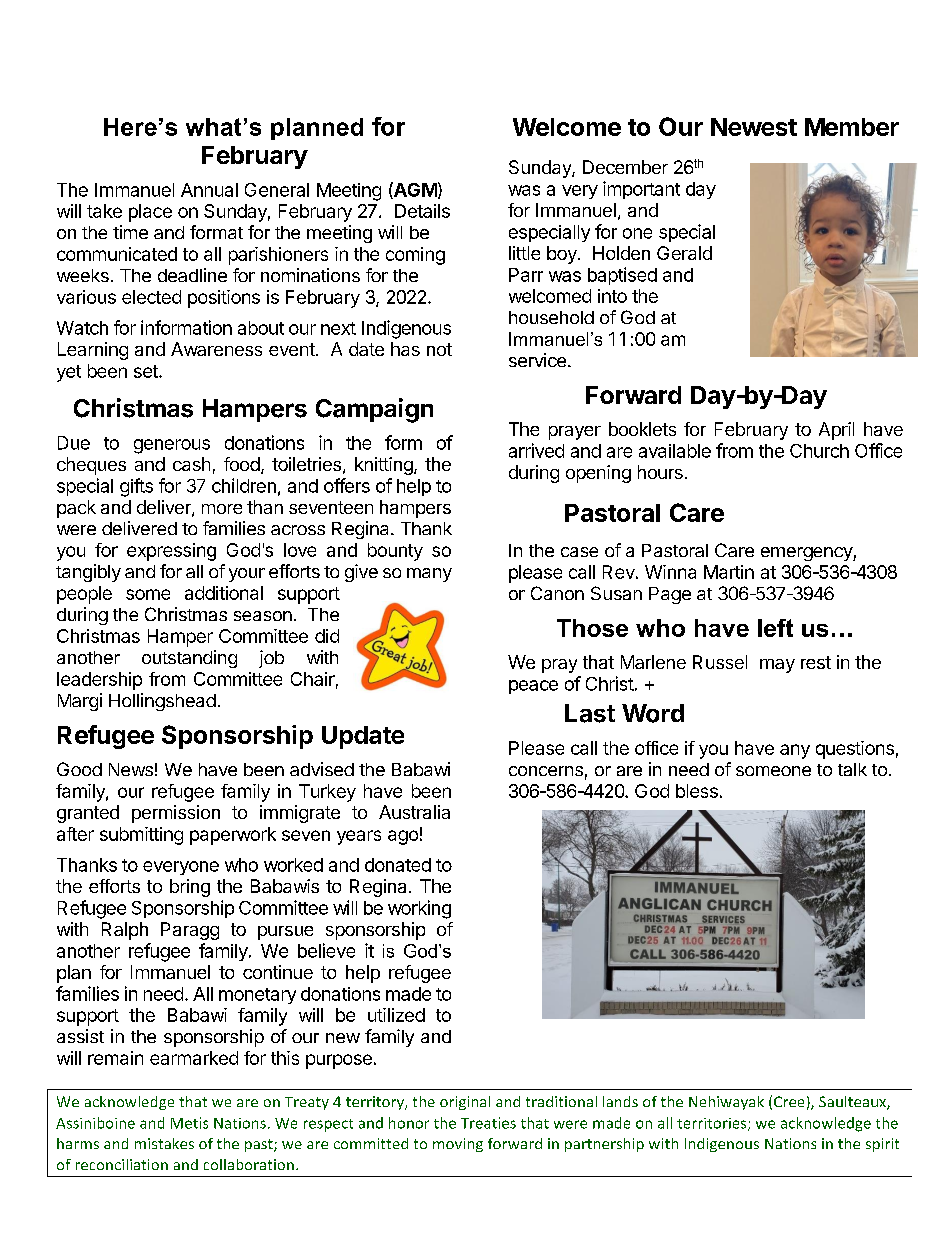 The height and width of the image is (1233, 952). What do you see at coordinates (176, 814) in the image?
I see `permission` at bounding box center [176, 814].
